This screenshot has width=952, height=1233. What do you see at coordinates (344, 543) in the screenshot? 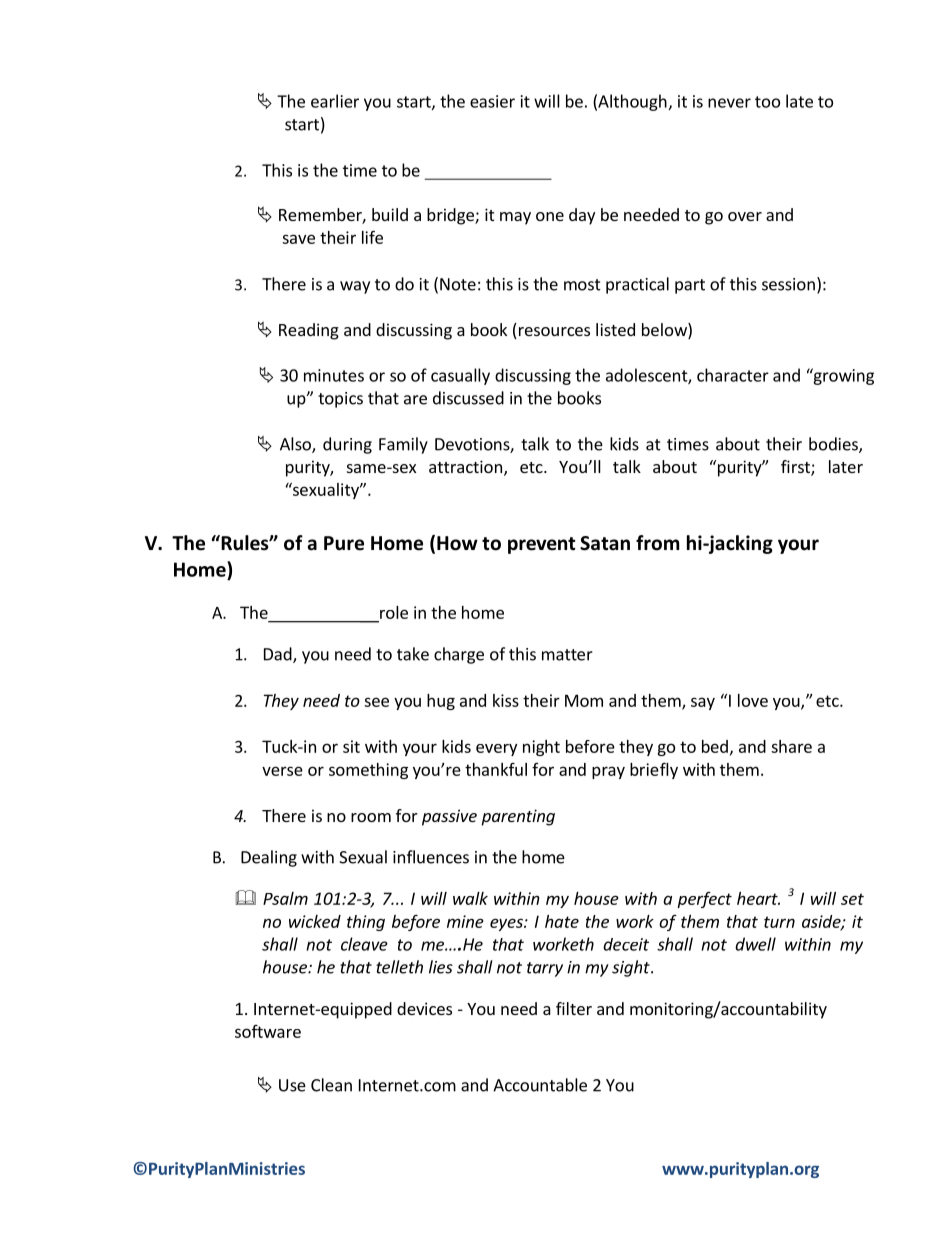
I see `Pure` at bounding box center [344, 543].
